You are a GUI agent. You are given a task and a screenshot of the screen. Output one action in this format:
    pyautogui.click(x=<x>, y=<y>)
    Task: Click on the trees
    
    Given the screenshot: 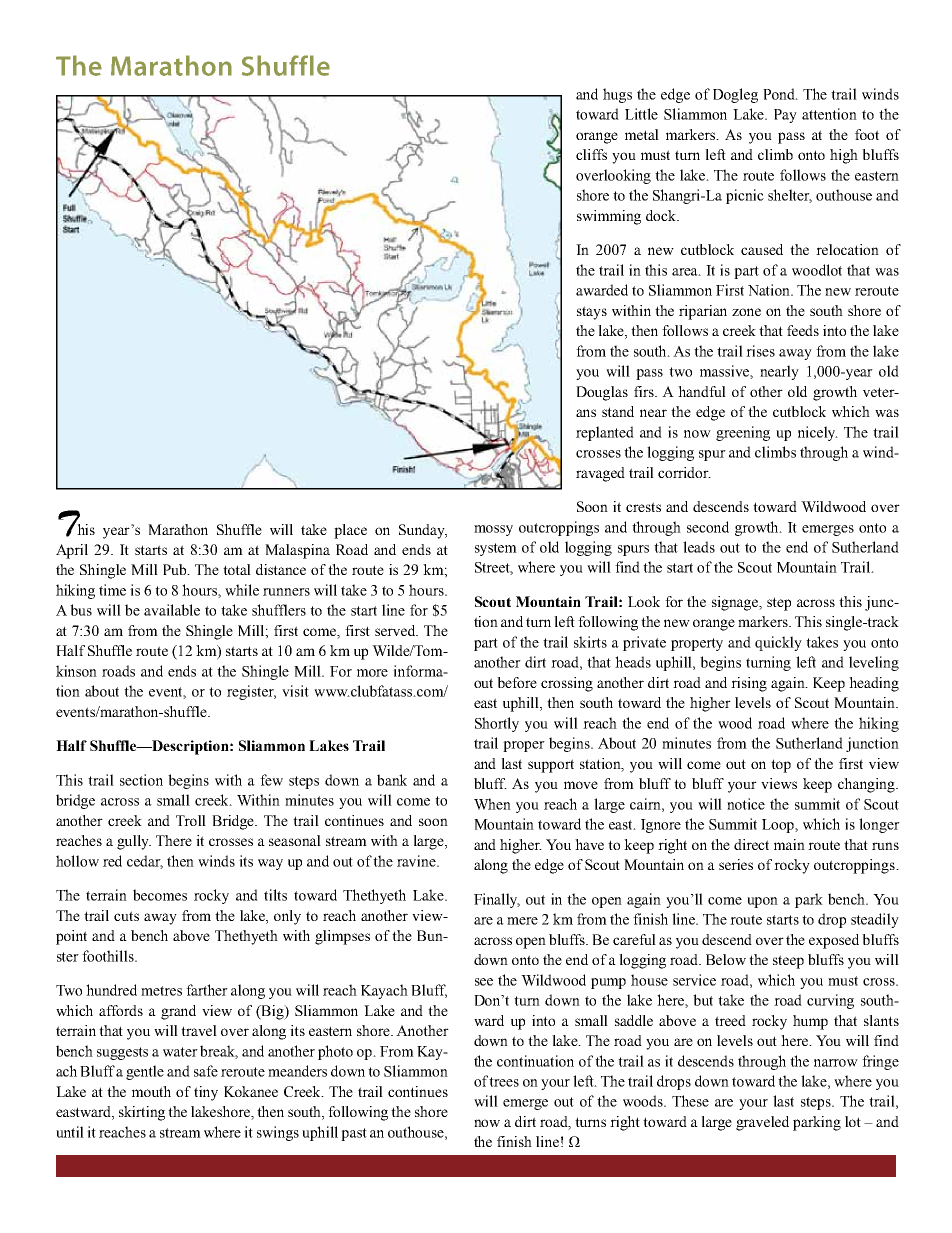 What is the action you would take?
    pyautogui.click(x=504, y=1082)
